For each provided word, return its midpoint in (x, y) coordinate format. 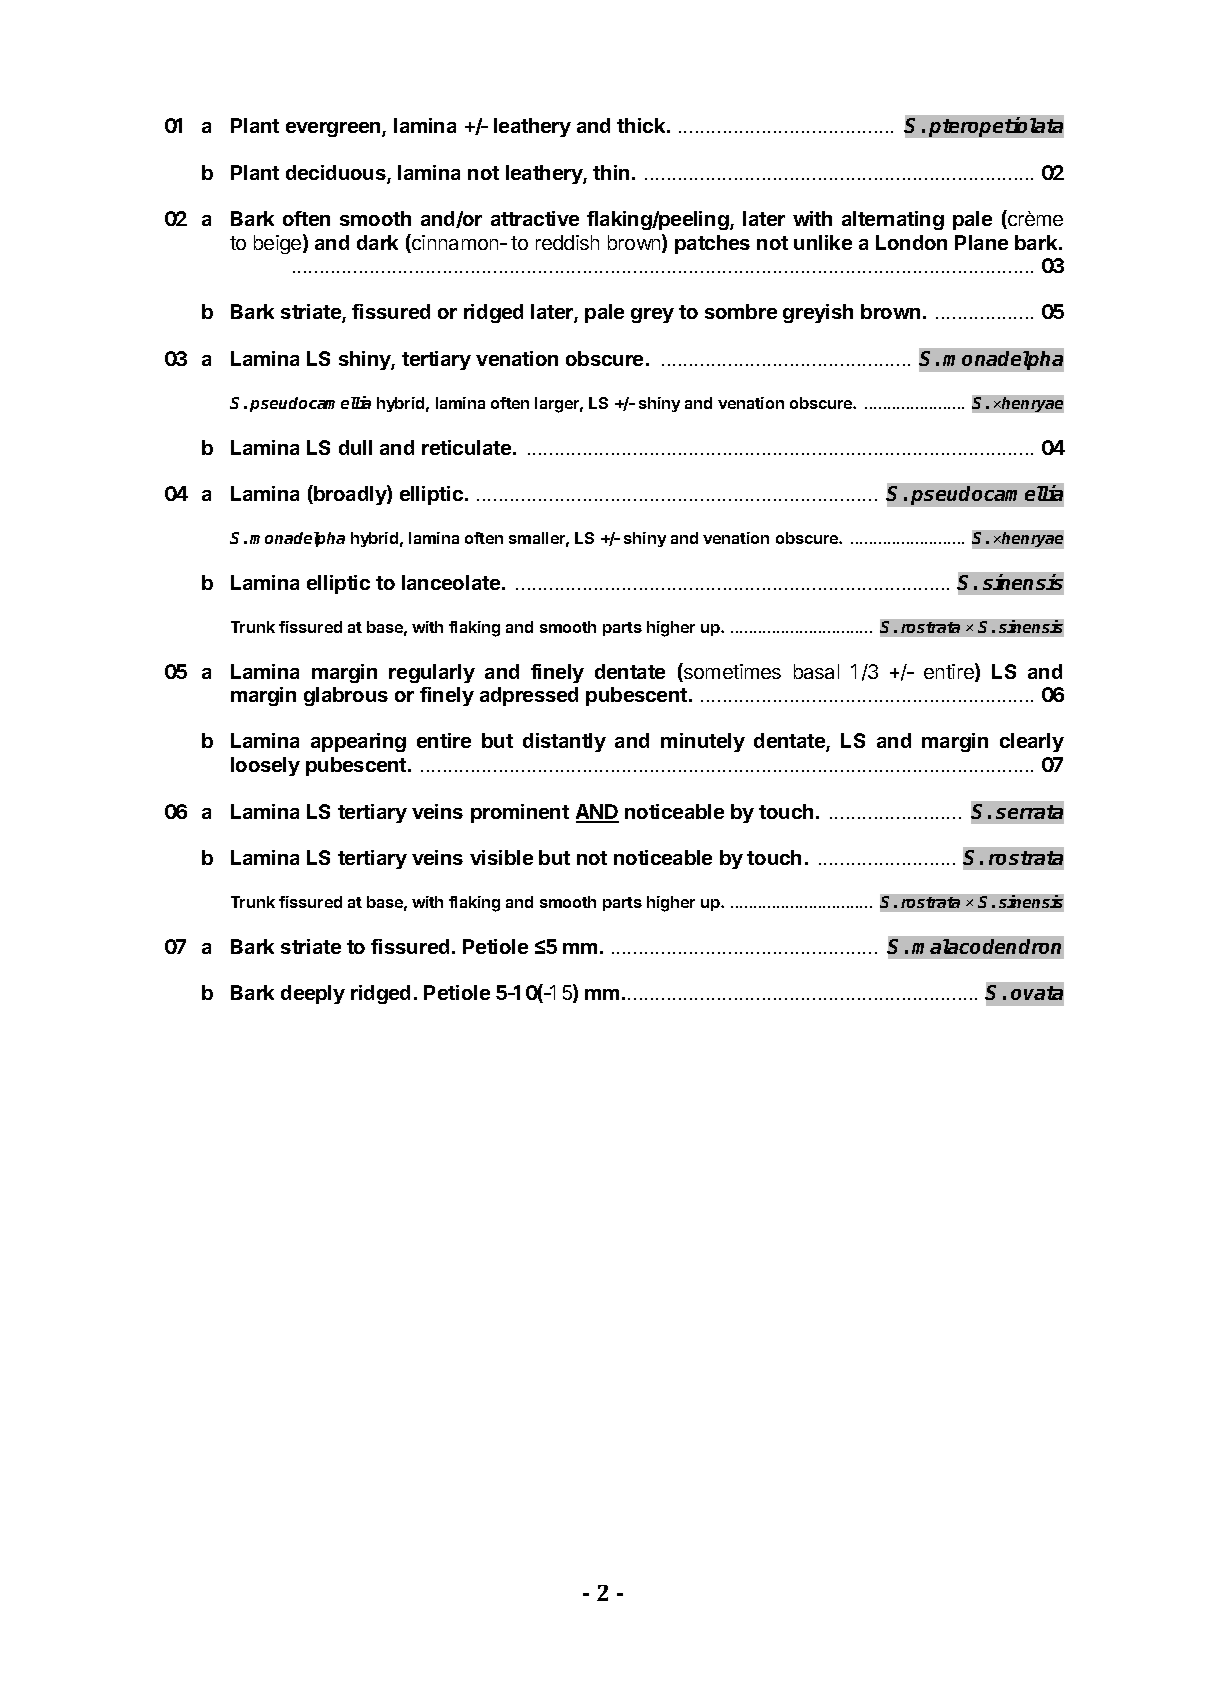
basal (816, 671)
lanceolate (451, 582)
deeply (313, 994)
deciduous (337, 174)
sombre (741, 311)
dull (355, 447)
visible (501, 857)
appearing (358, 742)
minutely (703, 742)
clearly (1032, 742)
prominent (520, 813)
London (911, 242)
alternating (893, 220)
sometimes (731, 672)
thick (642, 125)
